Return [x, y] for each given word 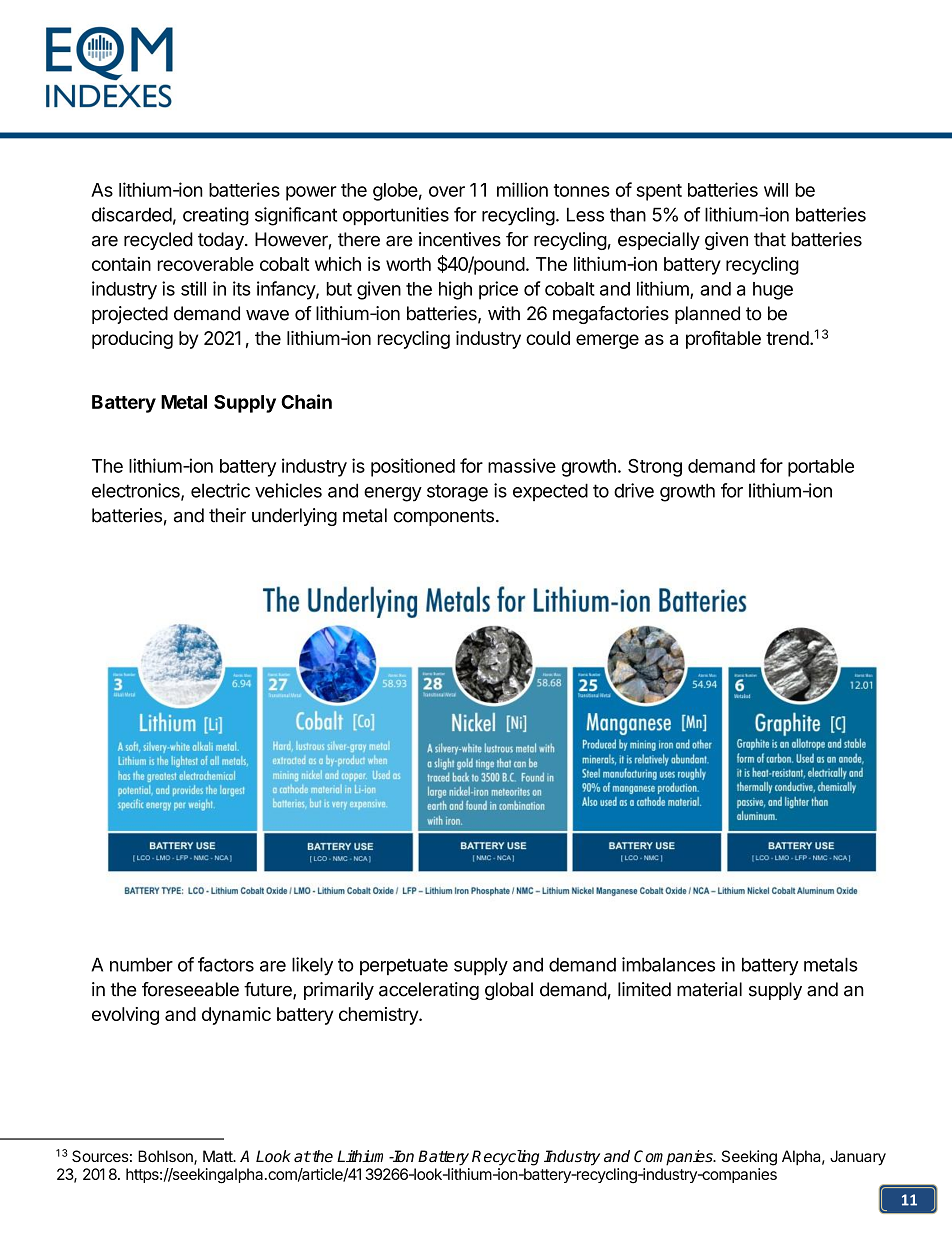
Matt [219, 1156]
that [770, 239]
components [444, 517]
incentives [460, 239]
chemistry [379, 1016]
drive [634, 490]
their [227, 515]
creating [216, 216]
